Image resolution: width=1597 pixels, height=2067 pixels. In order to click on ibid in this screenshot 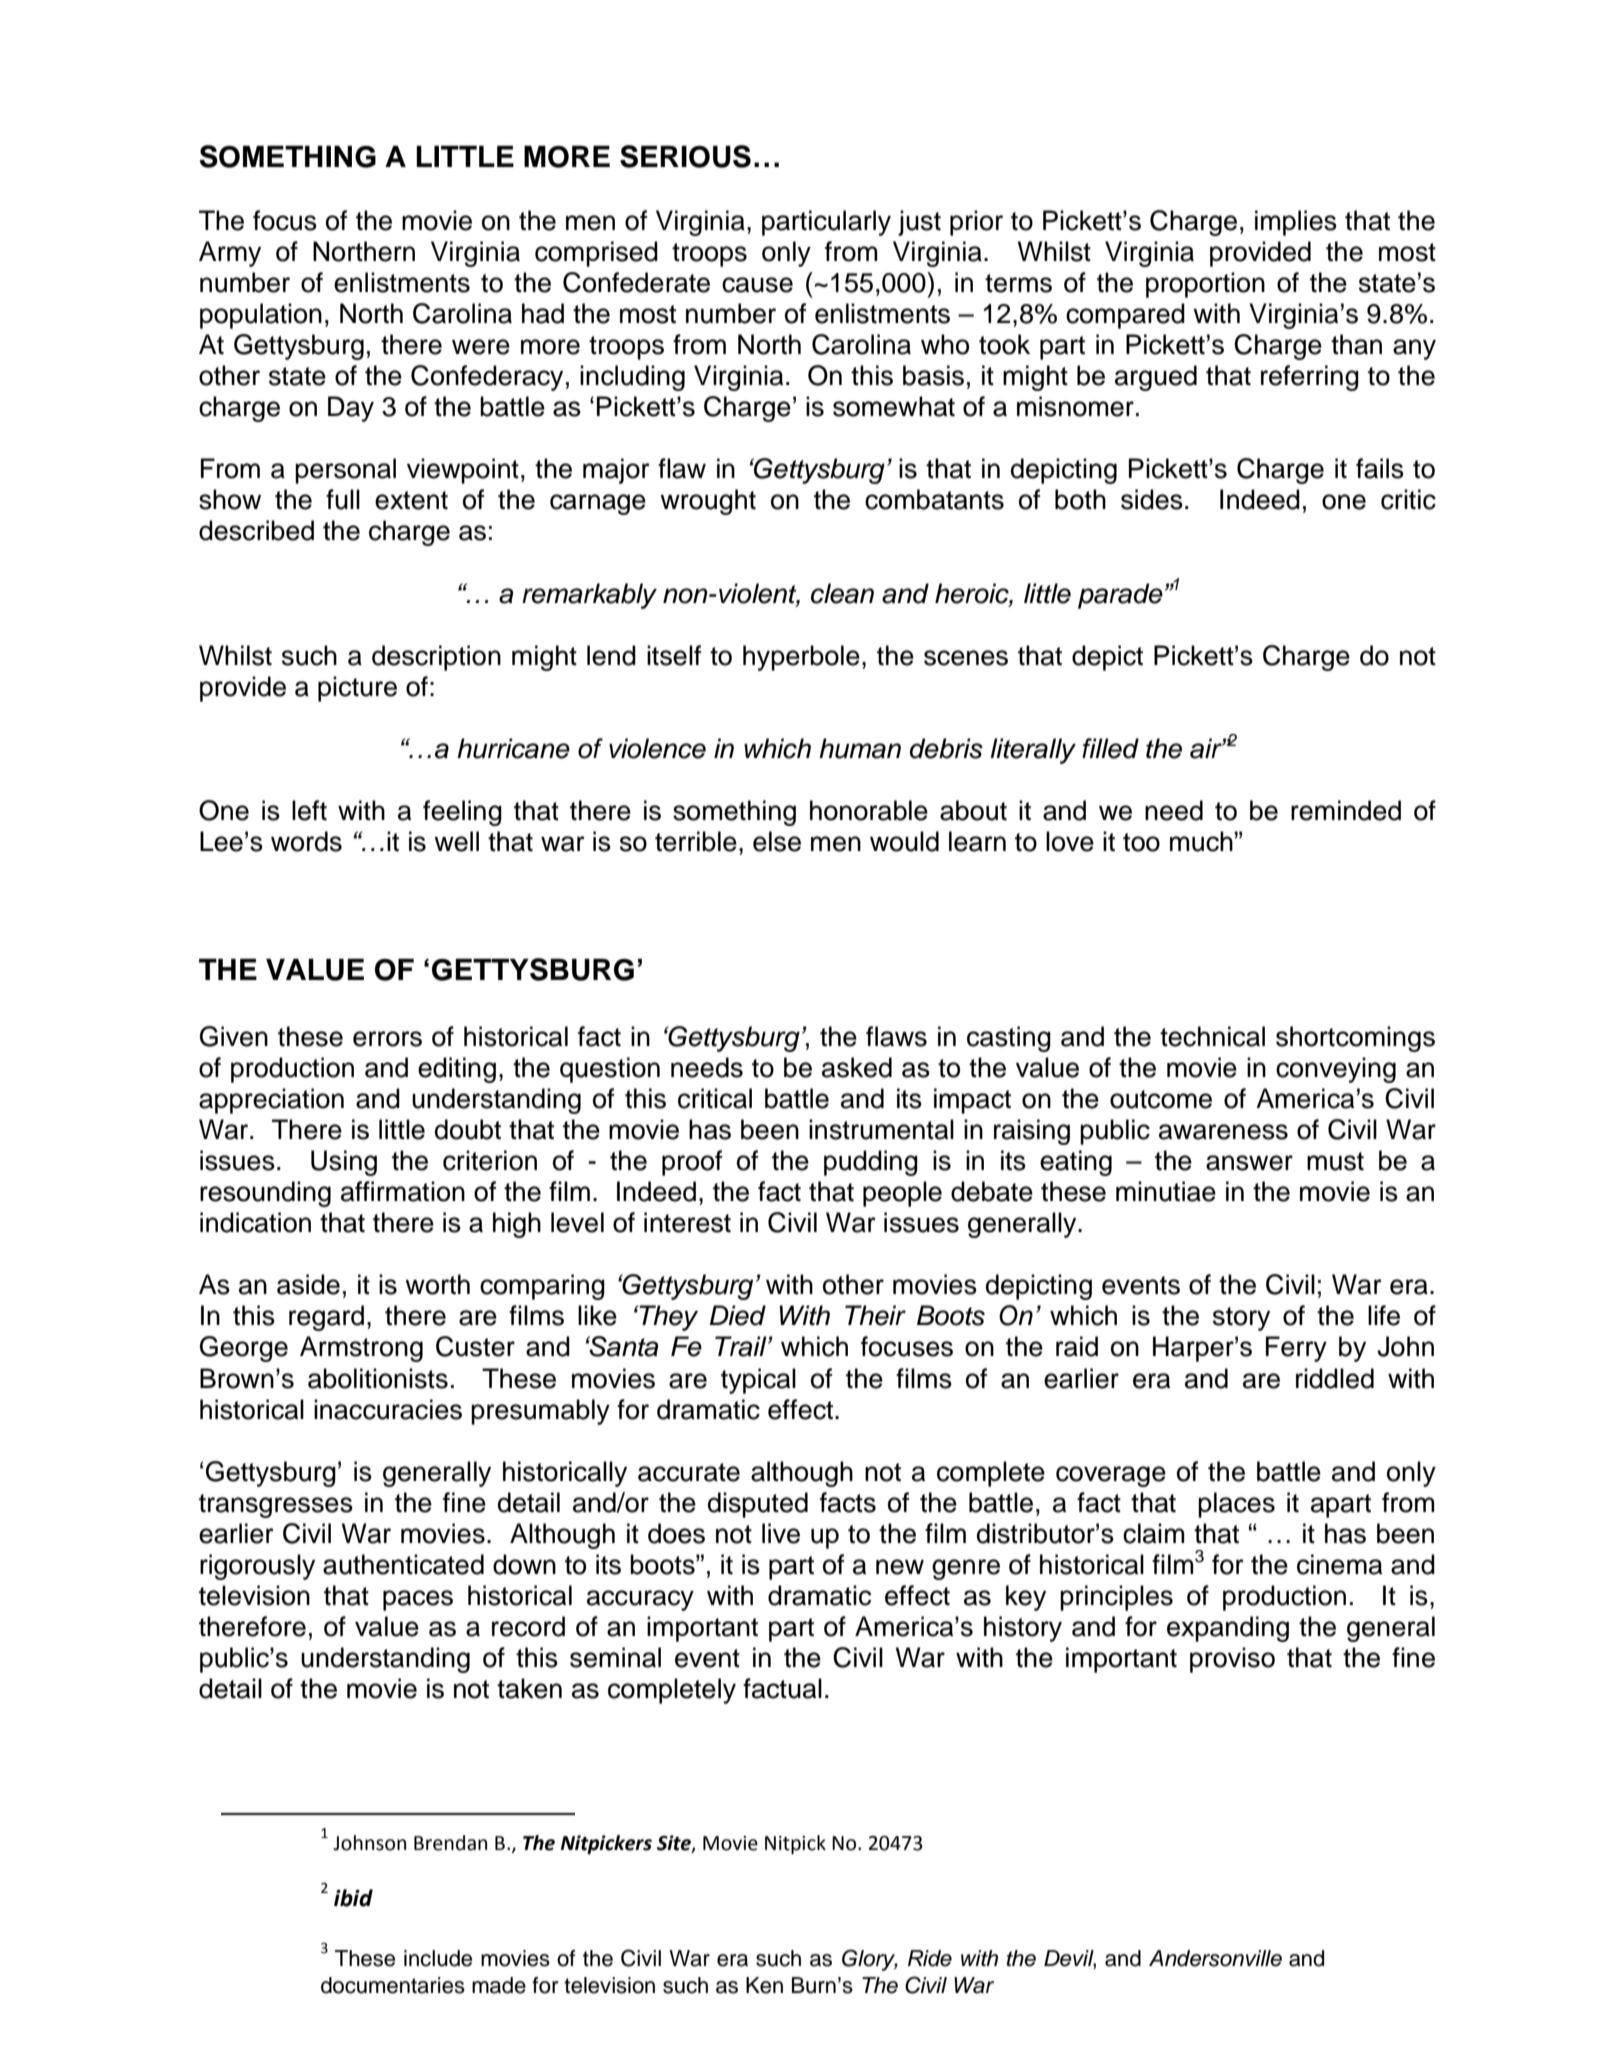, I will do `click(353, 1898)`.
